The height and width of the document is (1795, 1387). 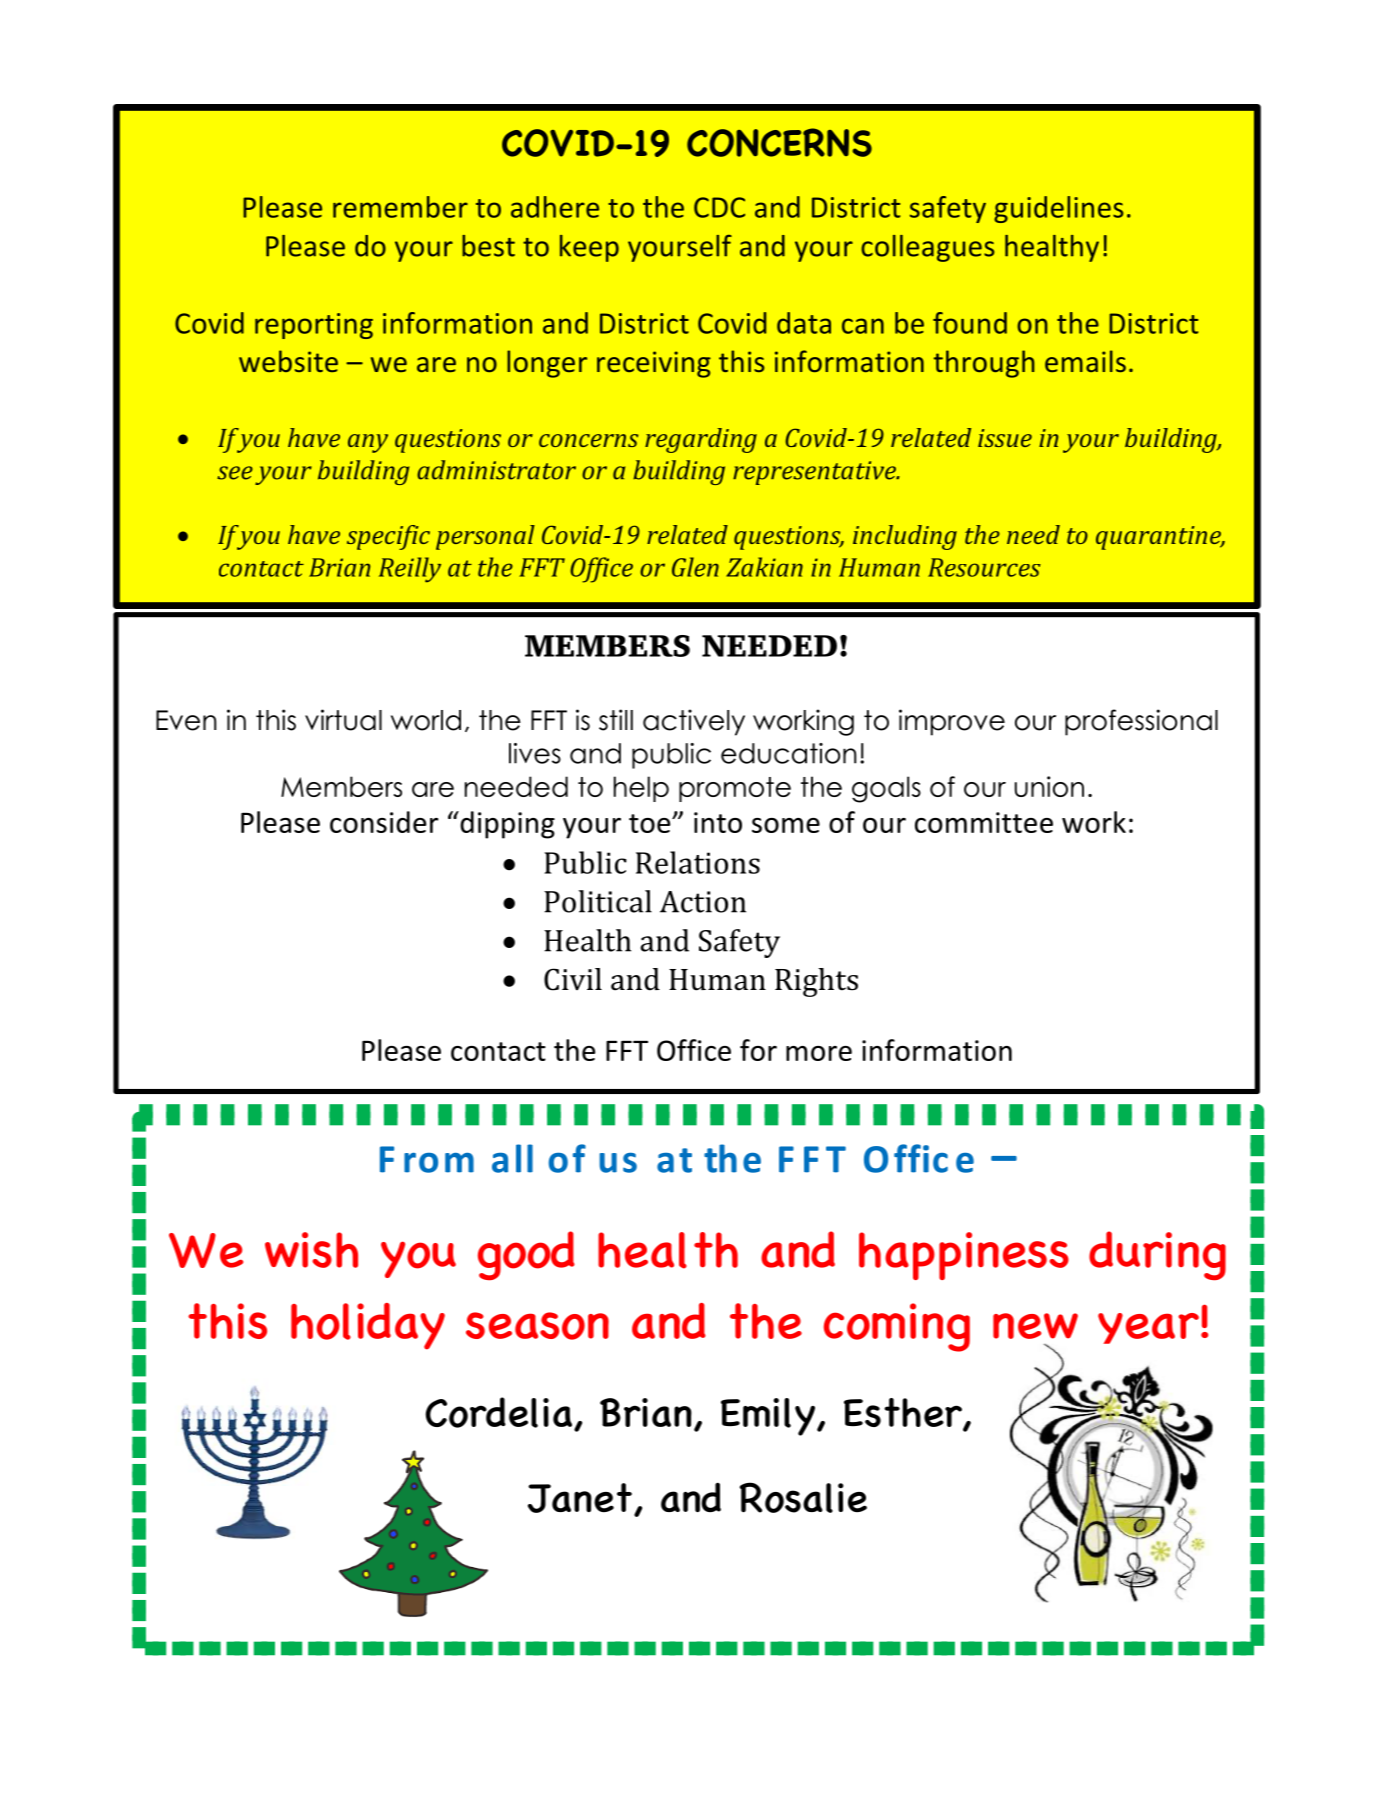 I want to click on guidelines, so click(x=1058, y=209).
